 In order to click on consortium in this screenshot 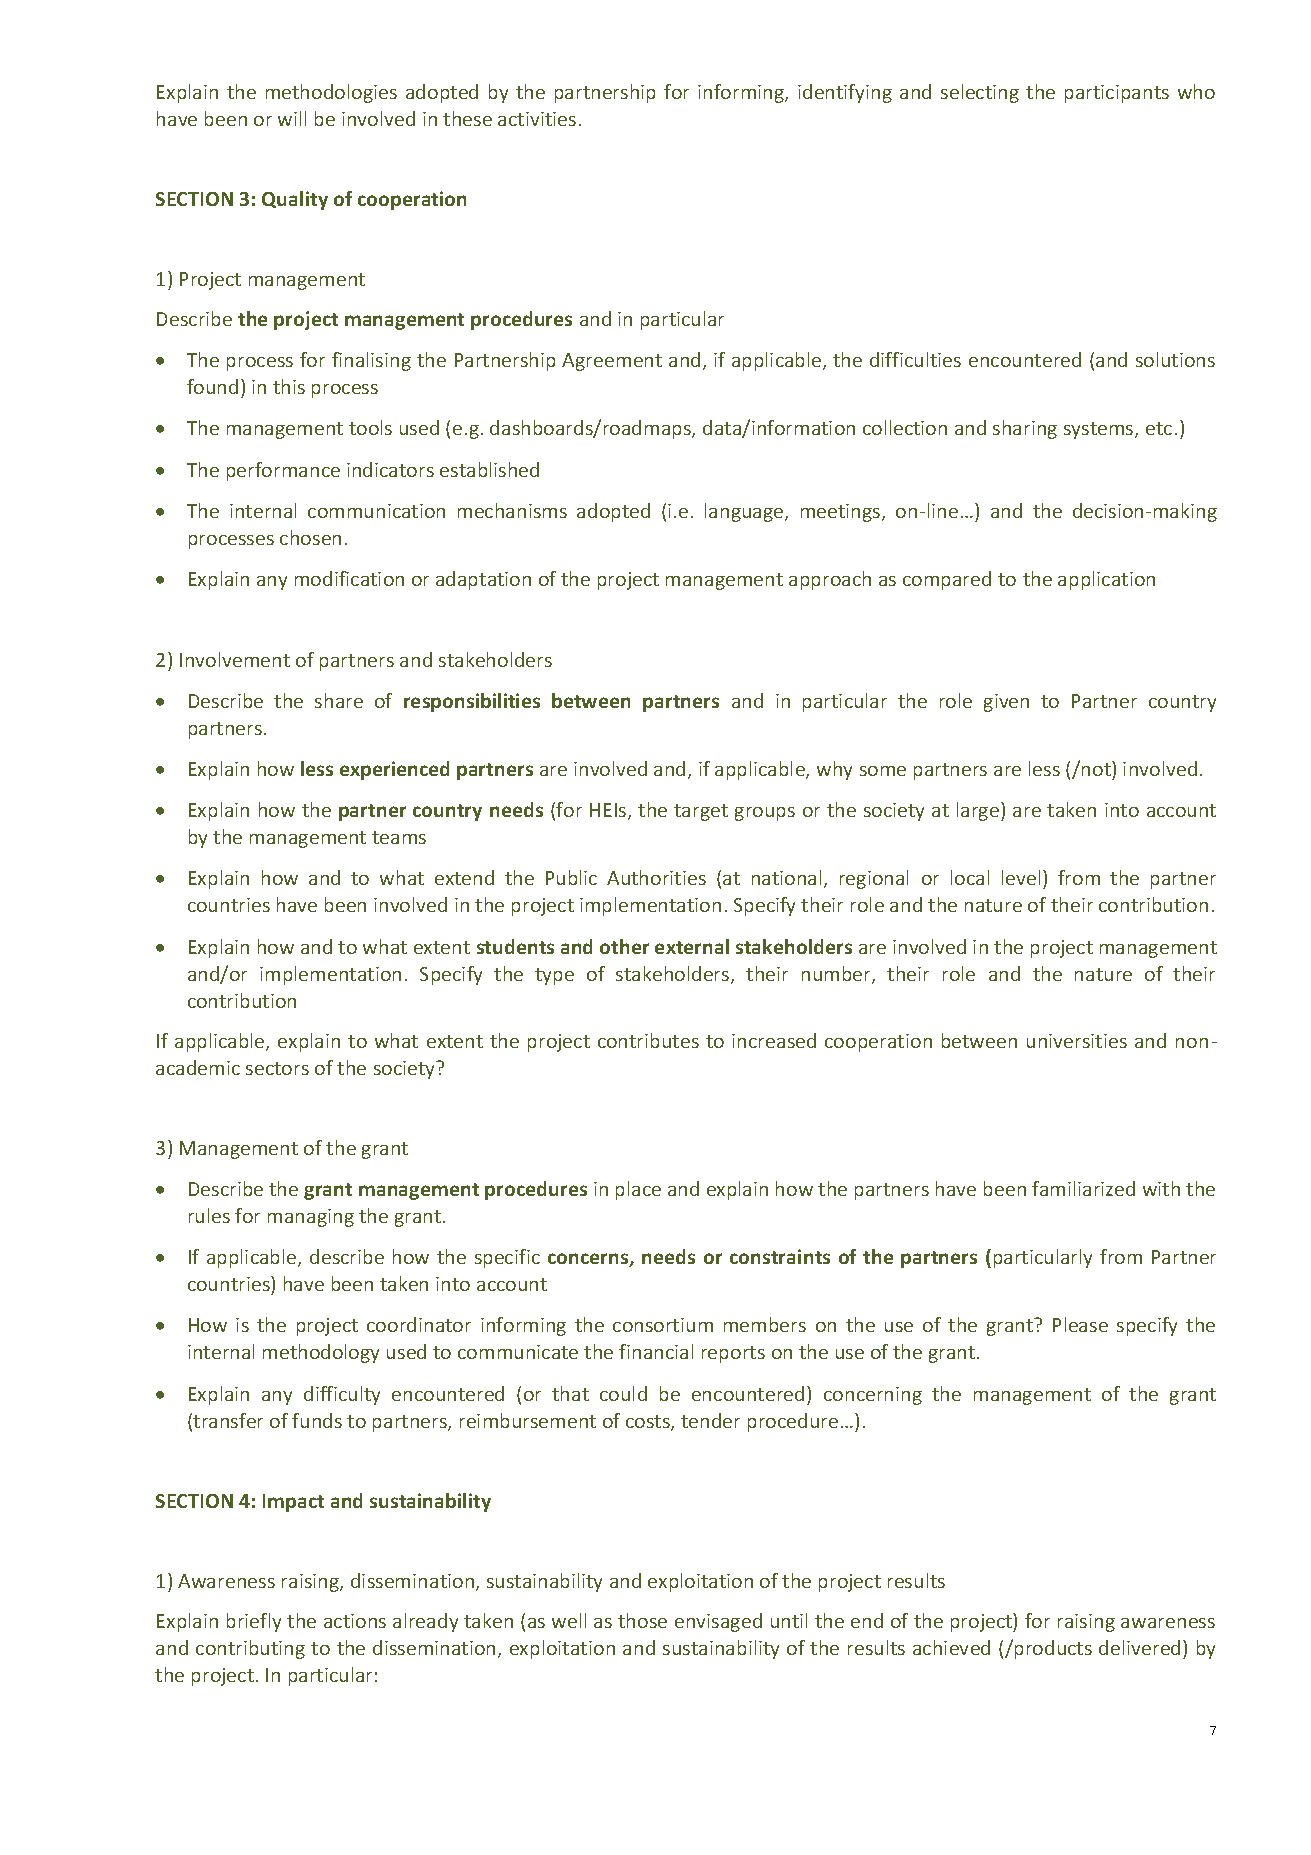, I will do `click(663, 1325)`.
